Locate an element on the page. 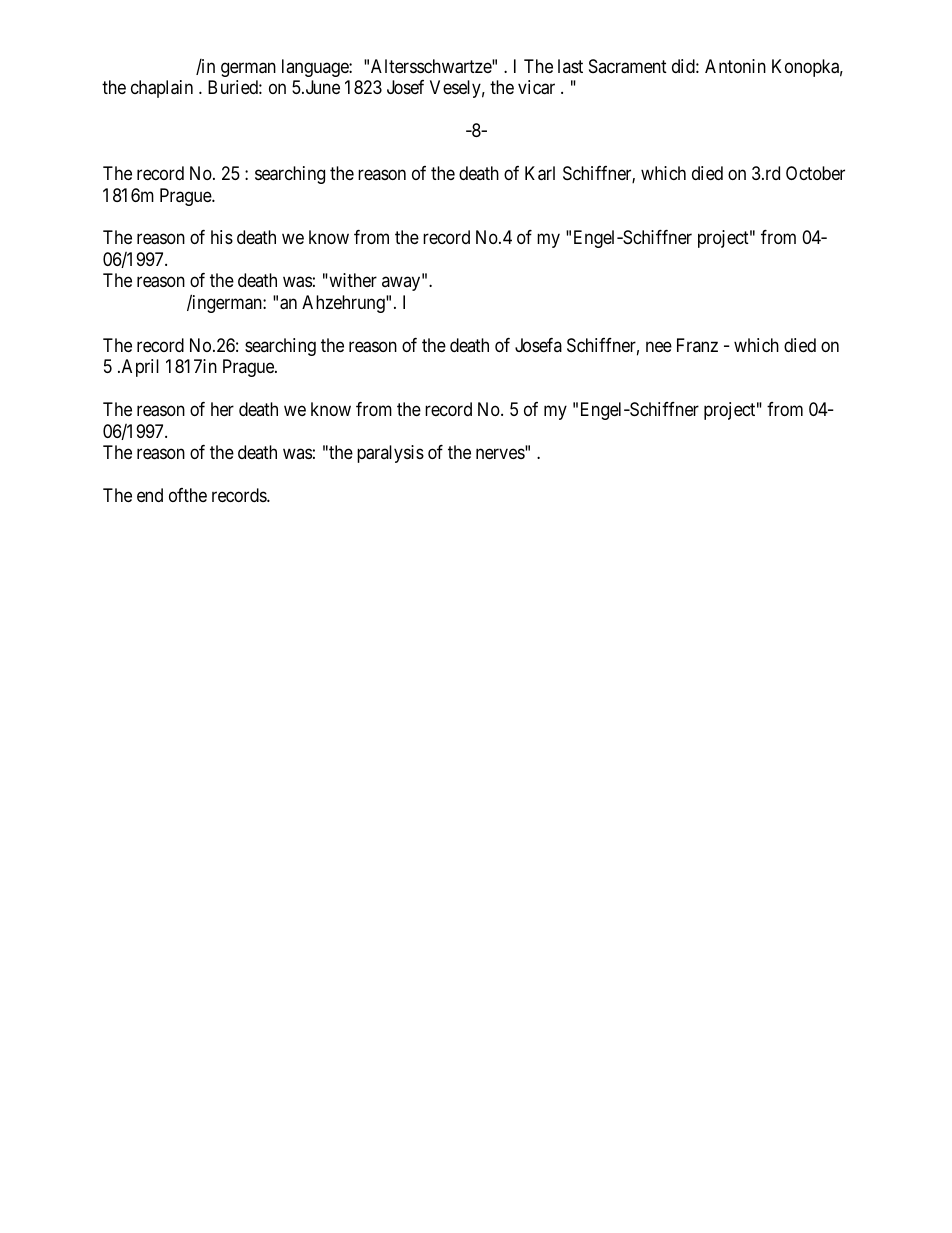 This image has height=1233, width=952. nee is located at coordinates (659, 346).
